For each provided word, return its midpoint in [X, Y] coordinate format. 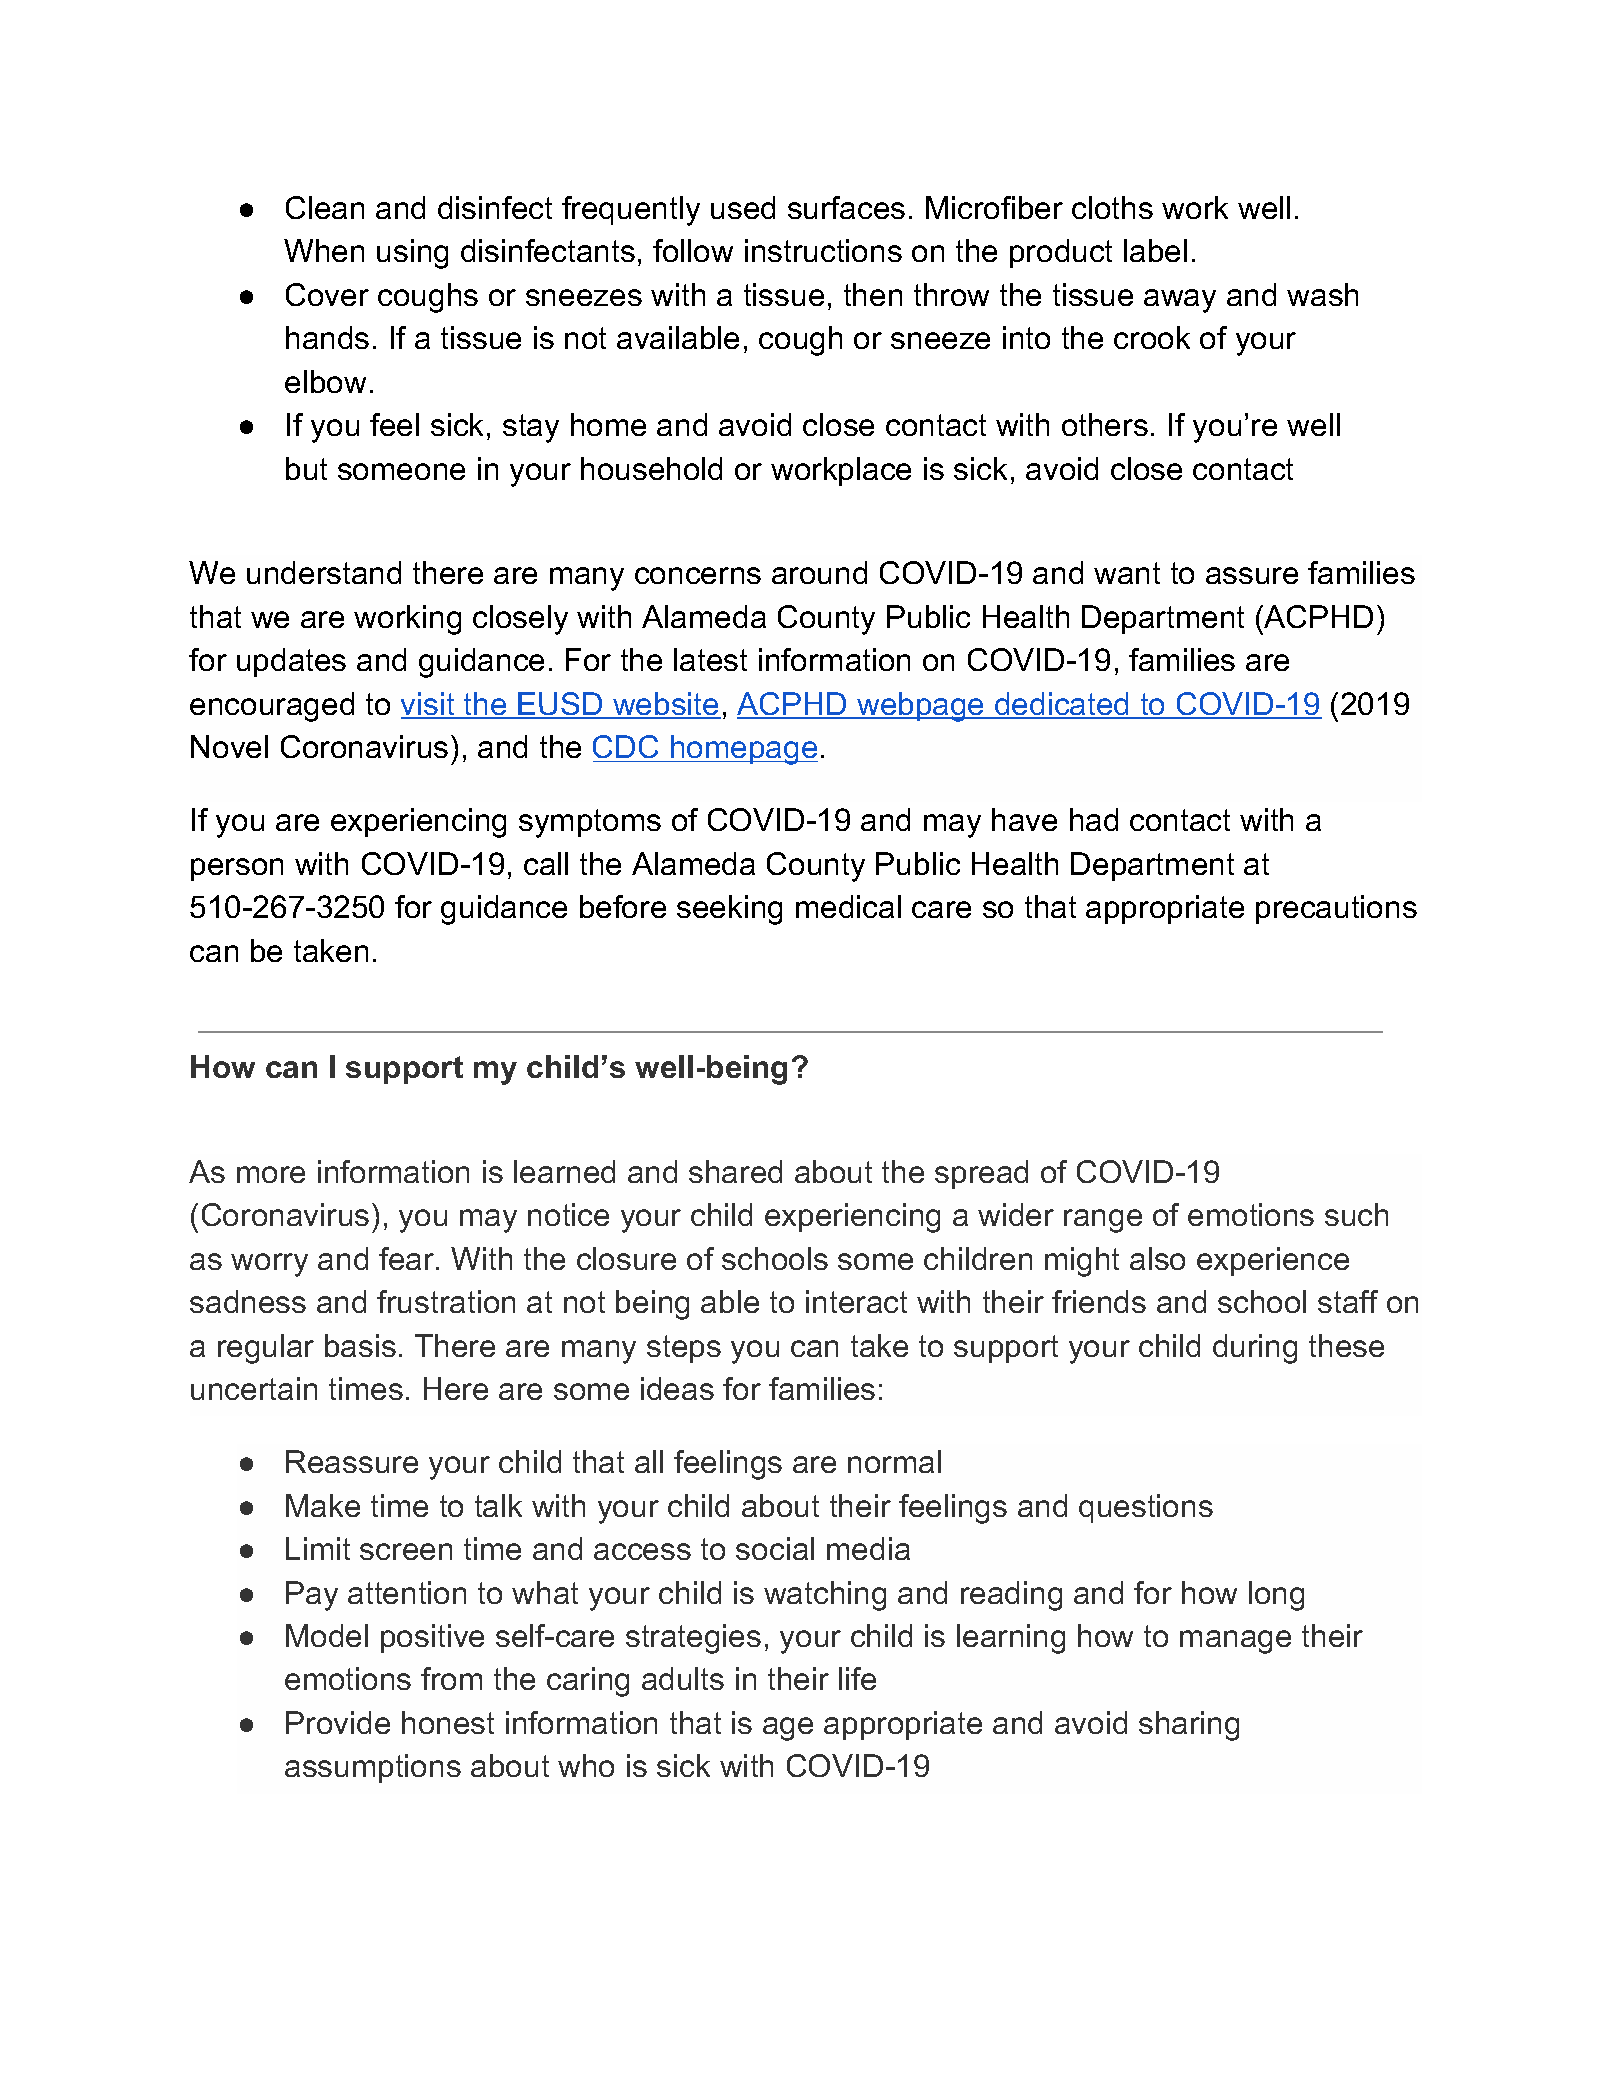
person [237, 869]
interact [856, 1301]
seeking [729, 910]
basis [360, 1345]
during [1255, 1349]
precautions [1336, 909]
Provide [338, 1722]
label [1155, 250]
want [1127, 573]
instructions [823, 250]
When [324, 250]
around [819, 572]
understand [324, 572]
